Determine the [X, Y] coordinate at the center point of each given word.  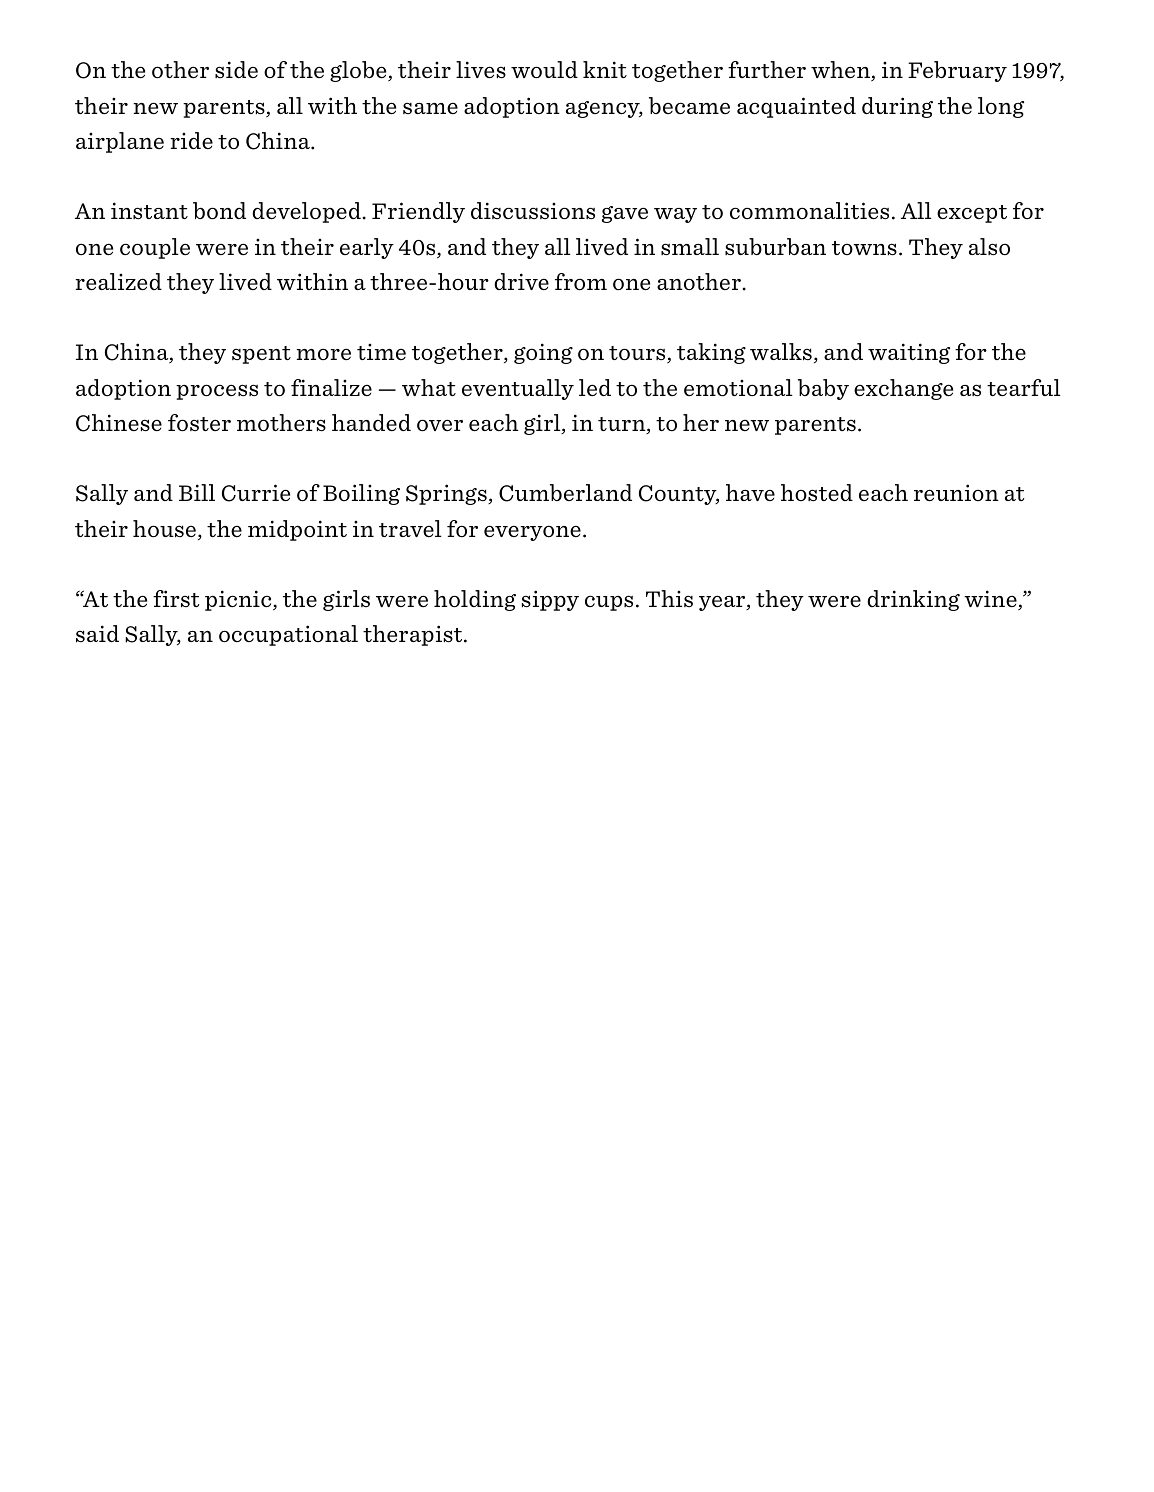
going [543, 353]
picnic [239, 600]
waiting [909, 353]
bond [219, 211]
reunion [956, 493]
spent [261, 355]
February [957, 71]
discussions [533, 211]
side [236, 70]
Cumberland [565, 493]
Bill [197, 492]
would [544, 70]
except [972, 214]
